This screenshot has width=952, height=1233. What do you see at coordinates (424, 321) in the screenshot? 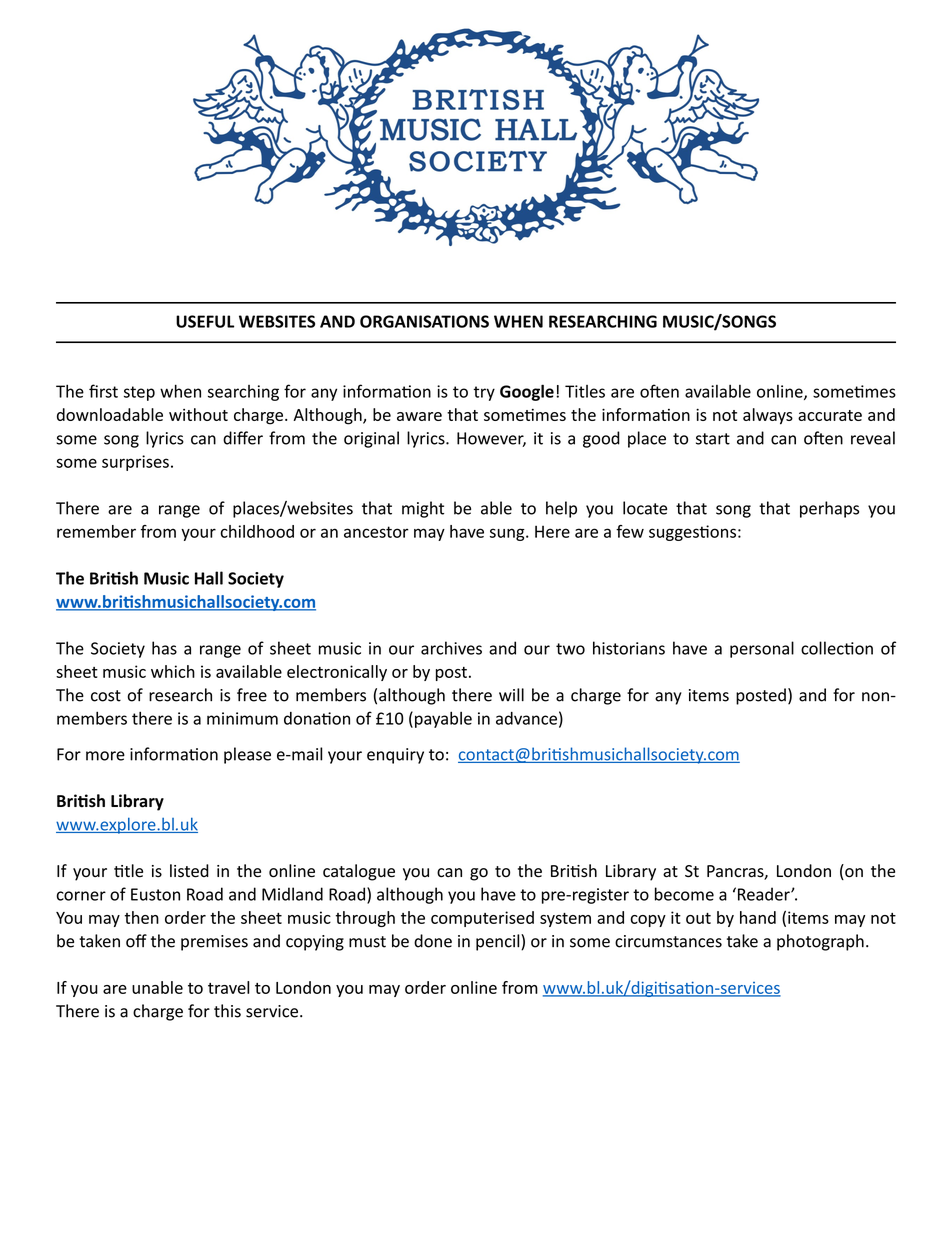
I see `ORGANISATIONS` at bounding box center [424, 321].
